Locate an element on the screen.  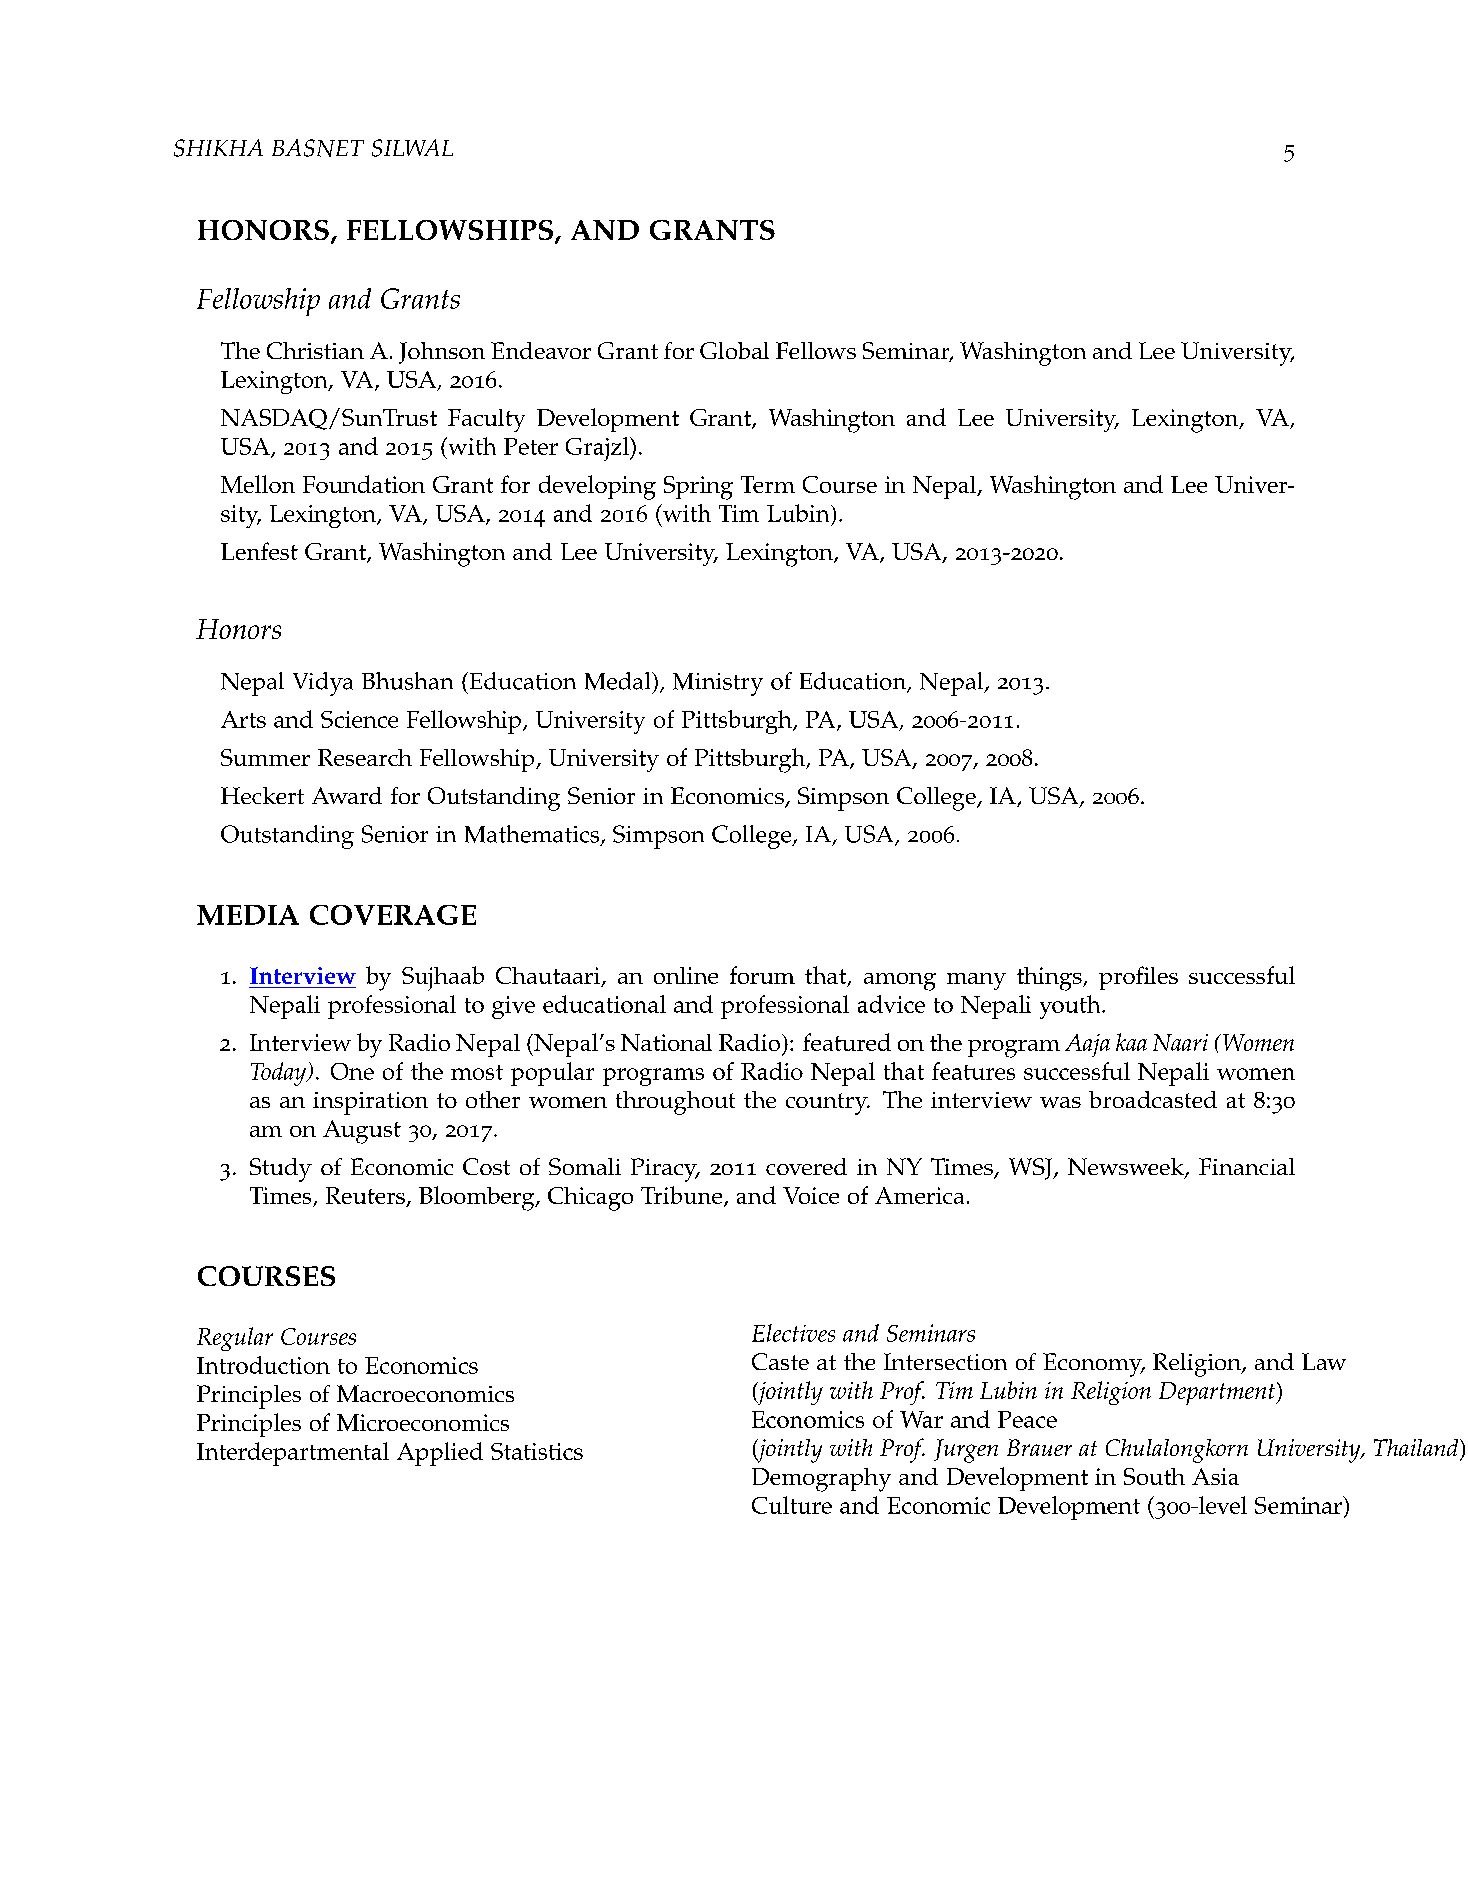
SHIKHA is located at coordinates (218, 148).
